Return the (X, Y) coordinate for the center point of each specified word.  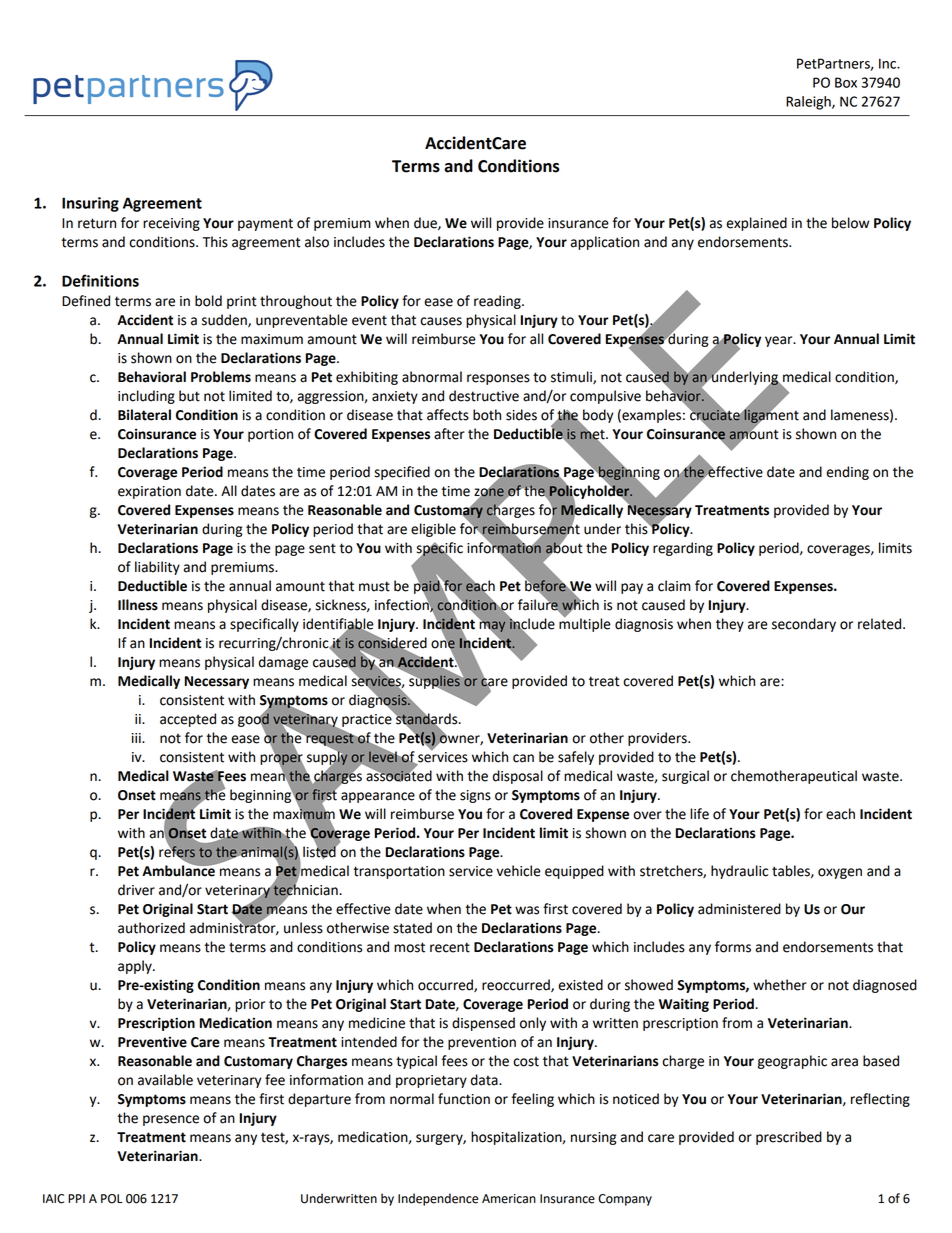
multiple (585, 624)
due (426, 223)
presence (171, 1120)
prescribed (789, 1138)
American (509, 1199)
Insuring (90, 204)
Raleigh (809, 103)
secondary (804, 625)
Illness (138, 605)
